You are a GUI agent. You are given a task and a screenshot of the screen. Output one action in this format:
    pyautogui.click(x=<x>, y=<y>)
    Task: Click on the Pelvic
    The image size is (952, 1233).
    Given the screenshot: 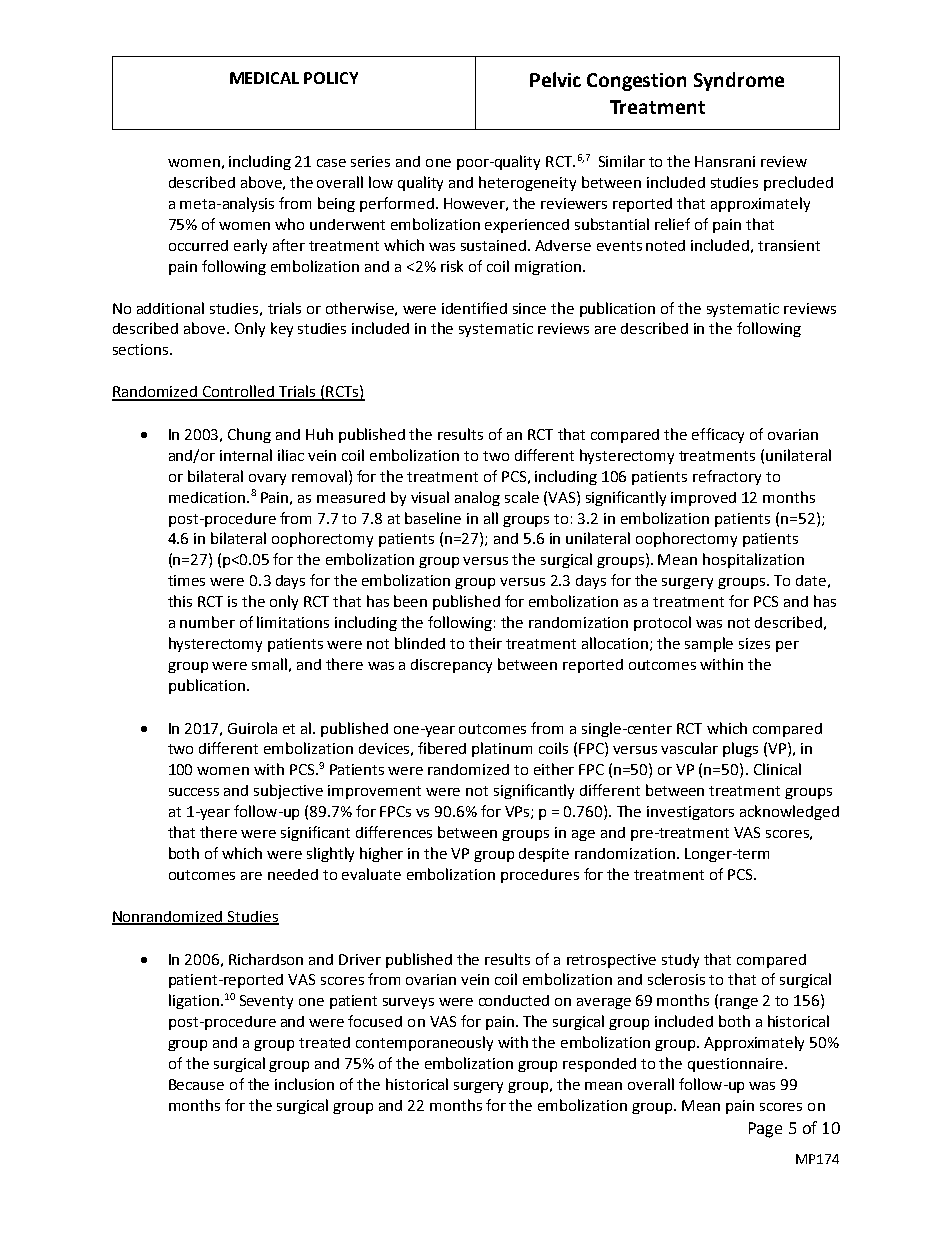 What is the action you would take?
    pyautogui.click(x=555, y=79)
